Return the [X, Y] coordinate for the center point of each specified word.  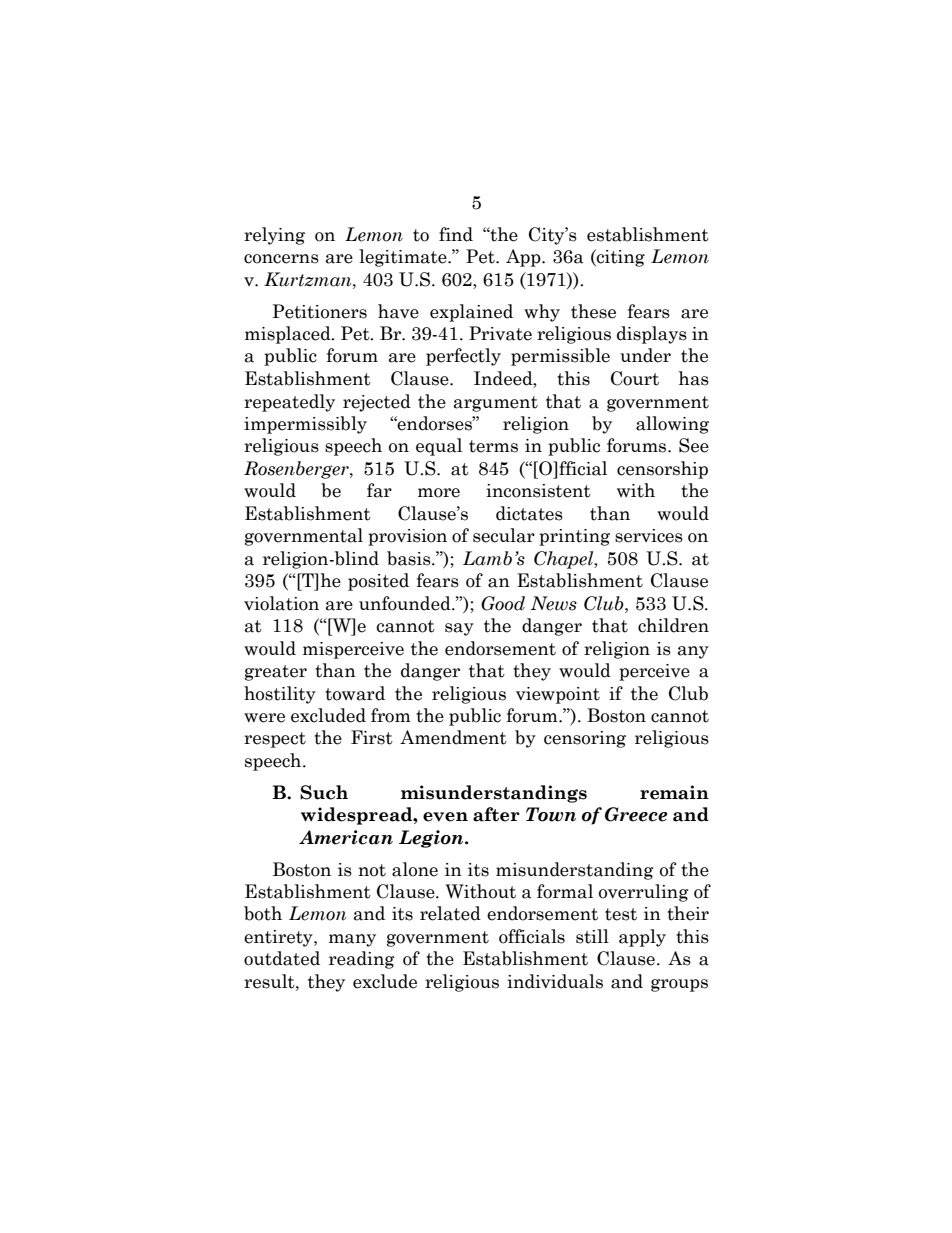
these [593, 311]
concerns [281, 259]
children [673, 625]
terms [493, 446]
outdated [282, 958]
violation [281, 603]
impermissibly [305, 425]
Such [324, 792]
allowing [672, 425]
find [456, 234]
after [496, 814]
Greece [636, 814]
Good [503, 603]
